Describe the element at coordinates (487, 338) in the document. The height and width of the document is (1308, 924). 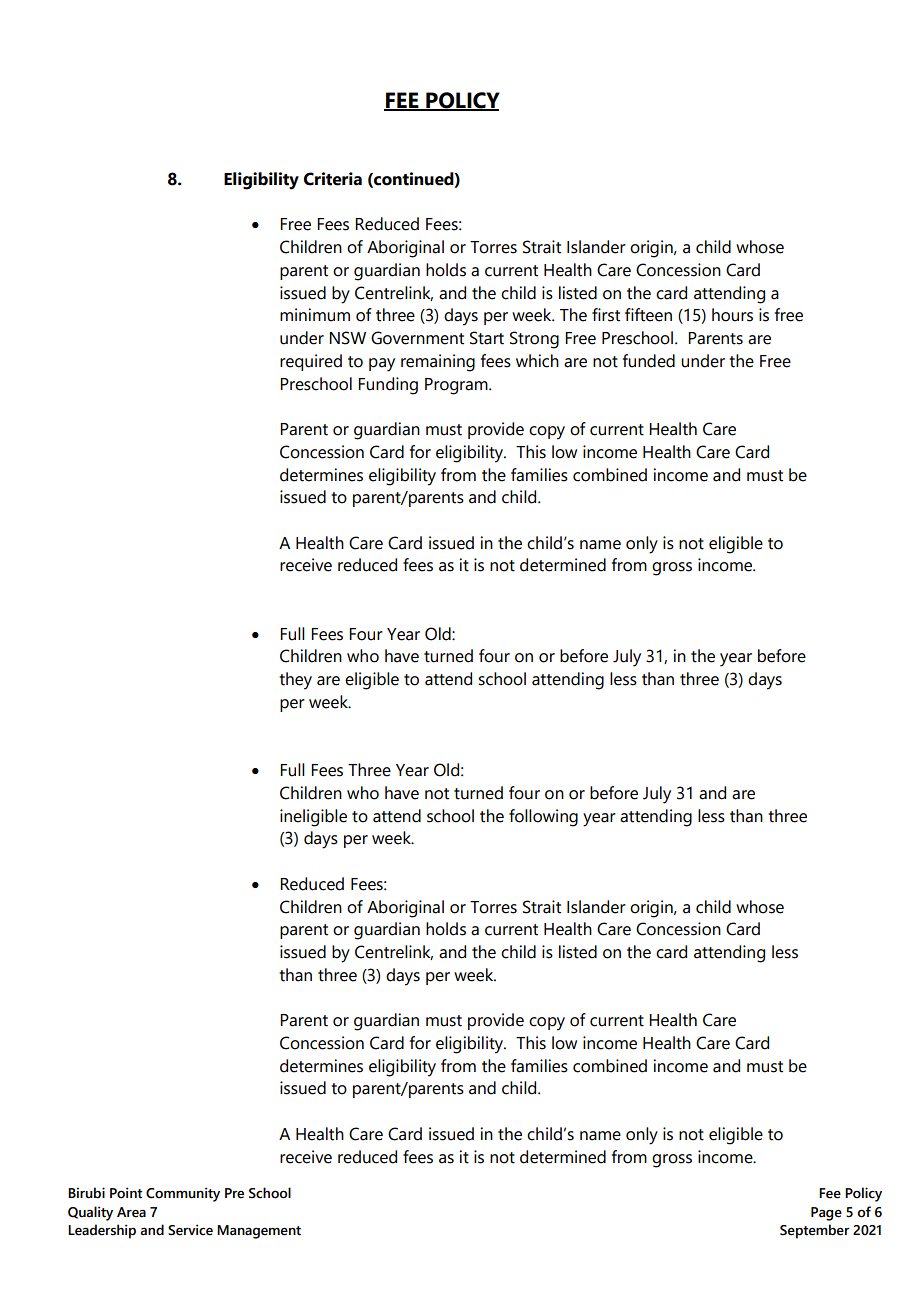
I see `Start` at that location.
